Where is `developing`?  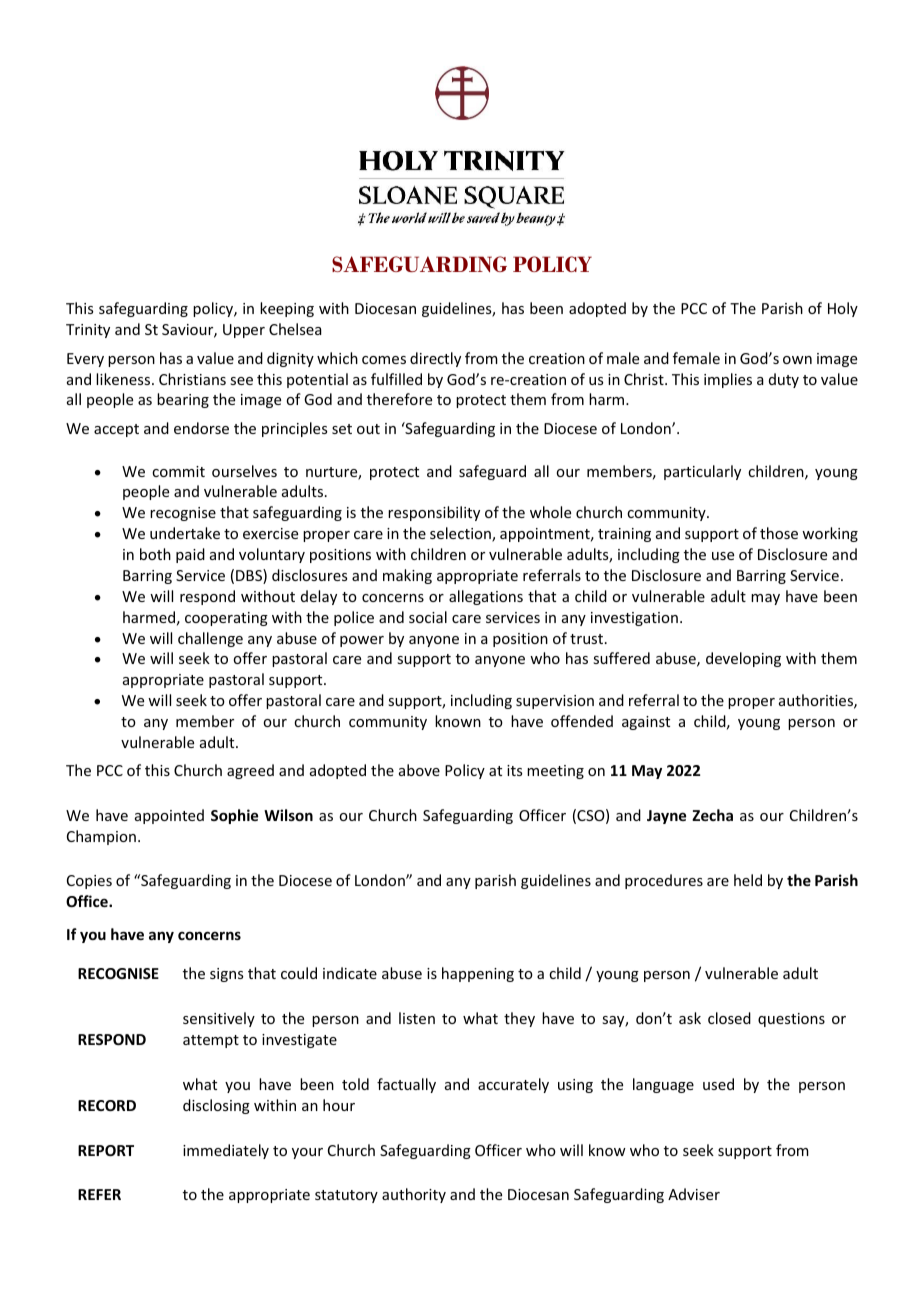
developing is located at coordinates (743, 659).
